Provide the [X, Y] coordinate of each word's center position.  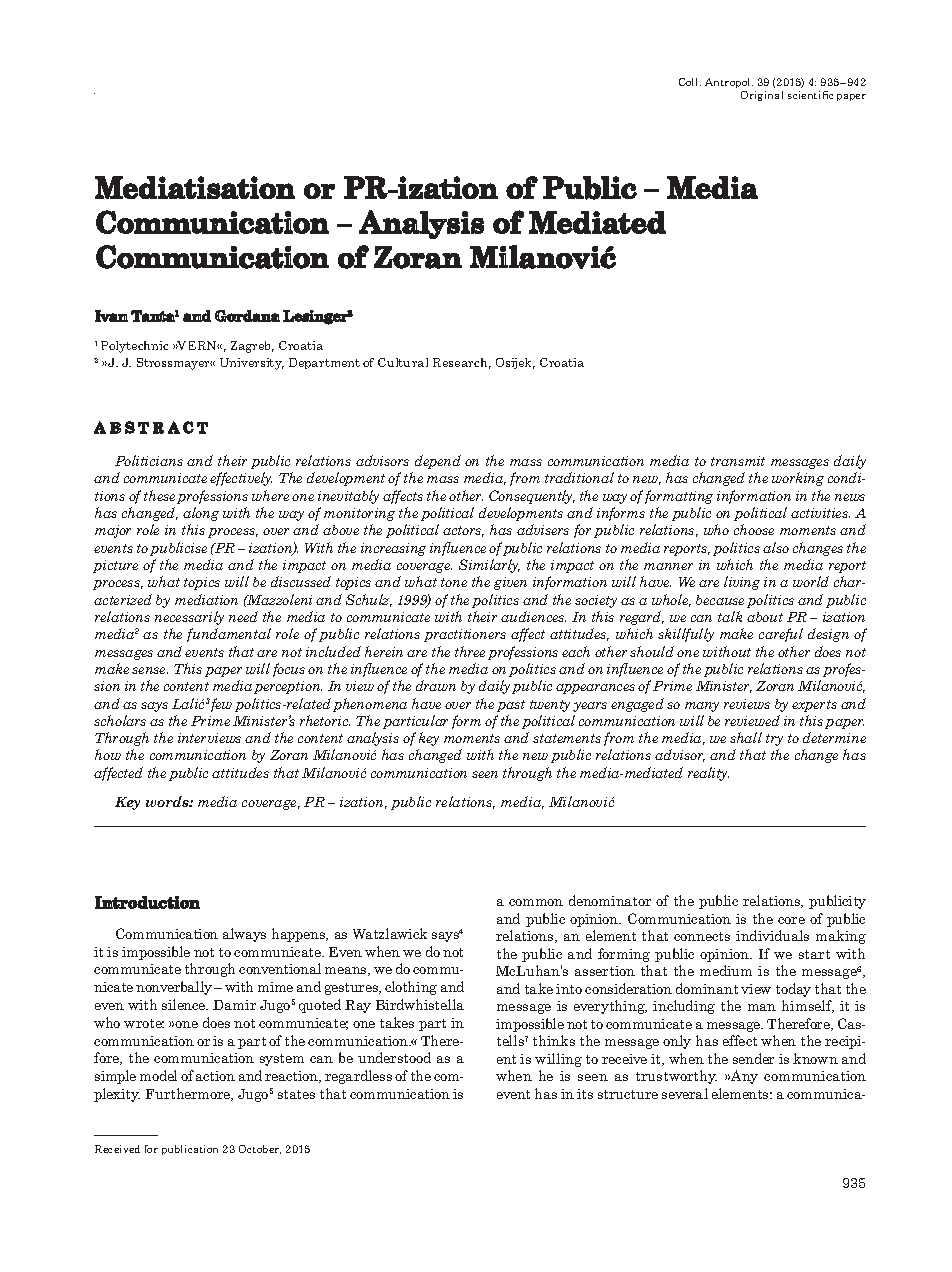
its [585, 1094]
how [108, 754]
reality [708, 774]
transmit [738, 461]
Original [762, 96]
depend [438, 462]
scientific [810, 95]
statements [567, 738]
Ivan [111, 316]
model [158, 1075]
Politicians [149, 460]
